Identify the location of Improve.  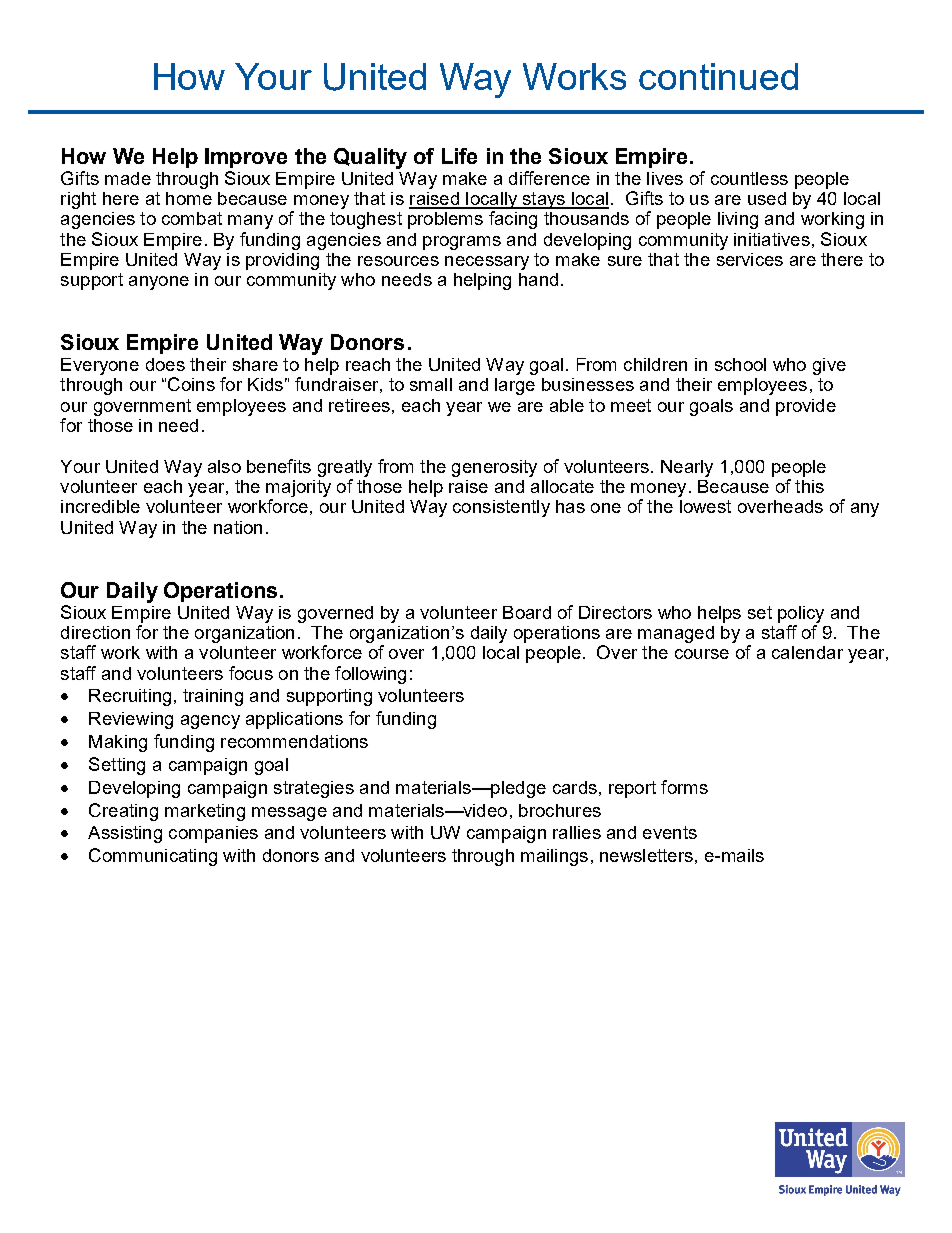
(246, 158).
